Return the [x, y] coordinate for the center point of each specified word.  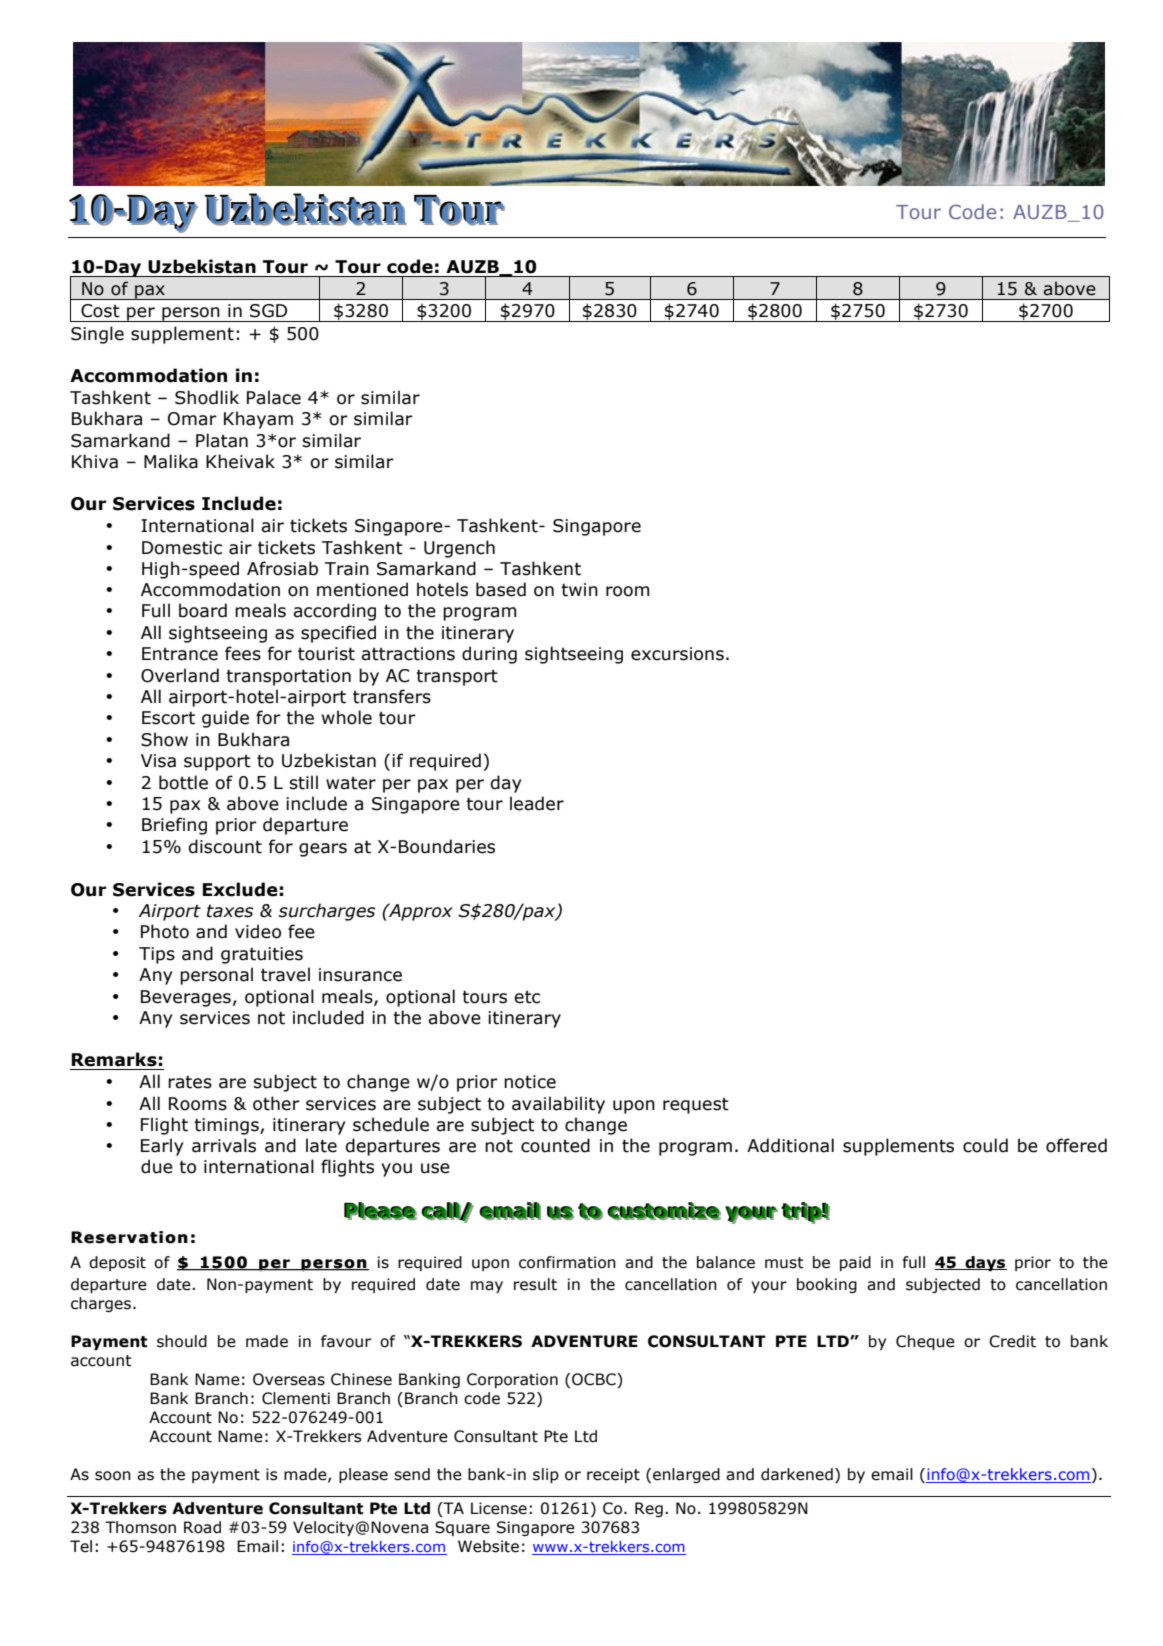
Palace [274, 397]
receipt [613, 1475]
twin [579, 590]
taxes [230, 911]
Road [202, 1527]
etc [527, 997]
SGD [268, 311]
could [985, 1145]
